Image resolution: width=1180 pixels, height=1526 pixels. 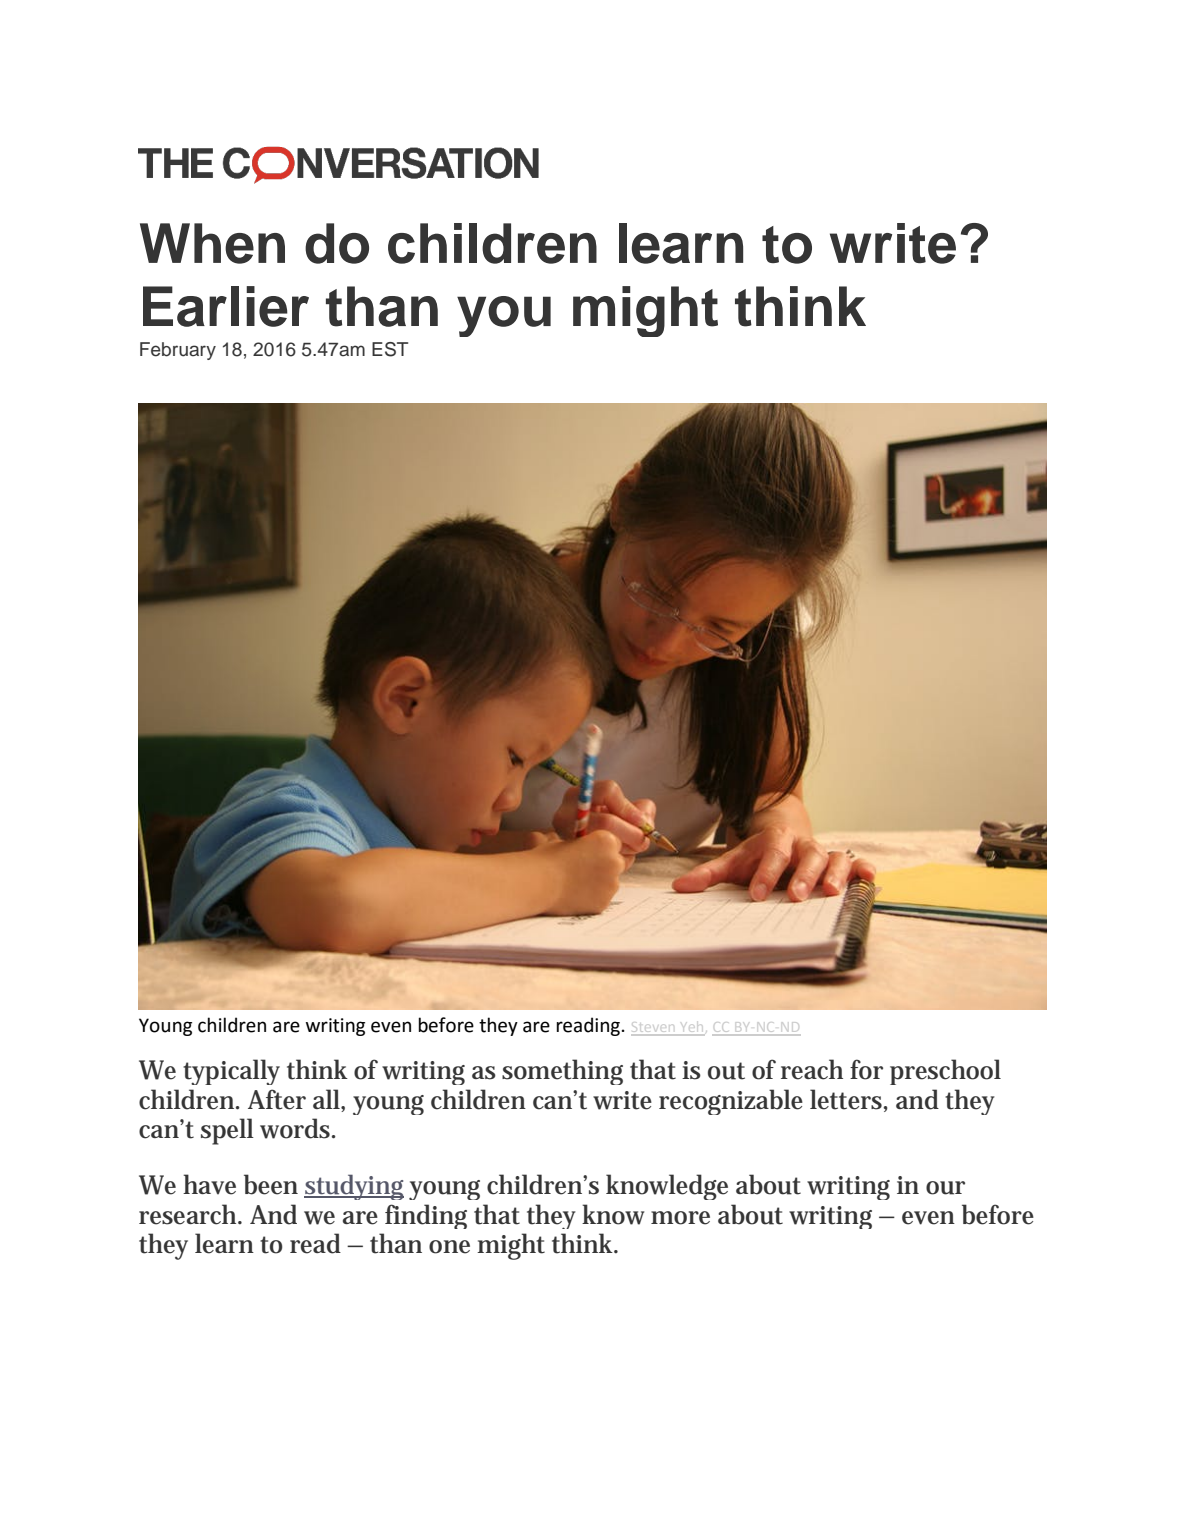 I want to click on something, so click(x=562, y=1072).
